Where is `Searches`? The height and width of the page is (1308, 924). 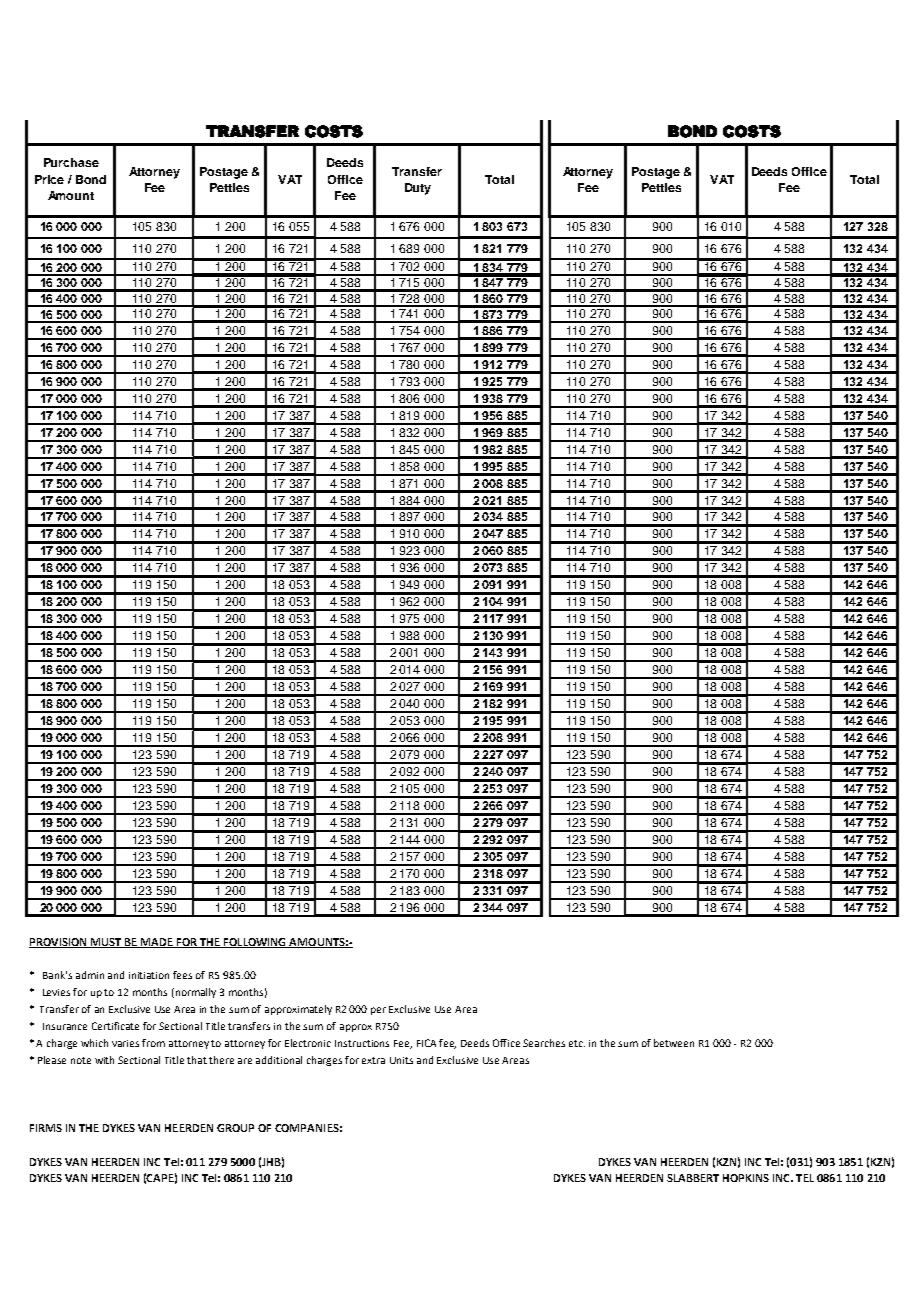
Searches is located at coordinates (544, 1043).
